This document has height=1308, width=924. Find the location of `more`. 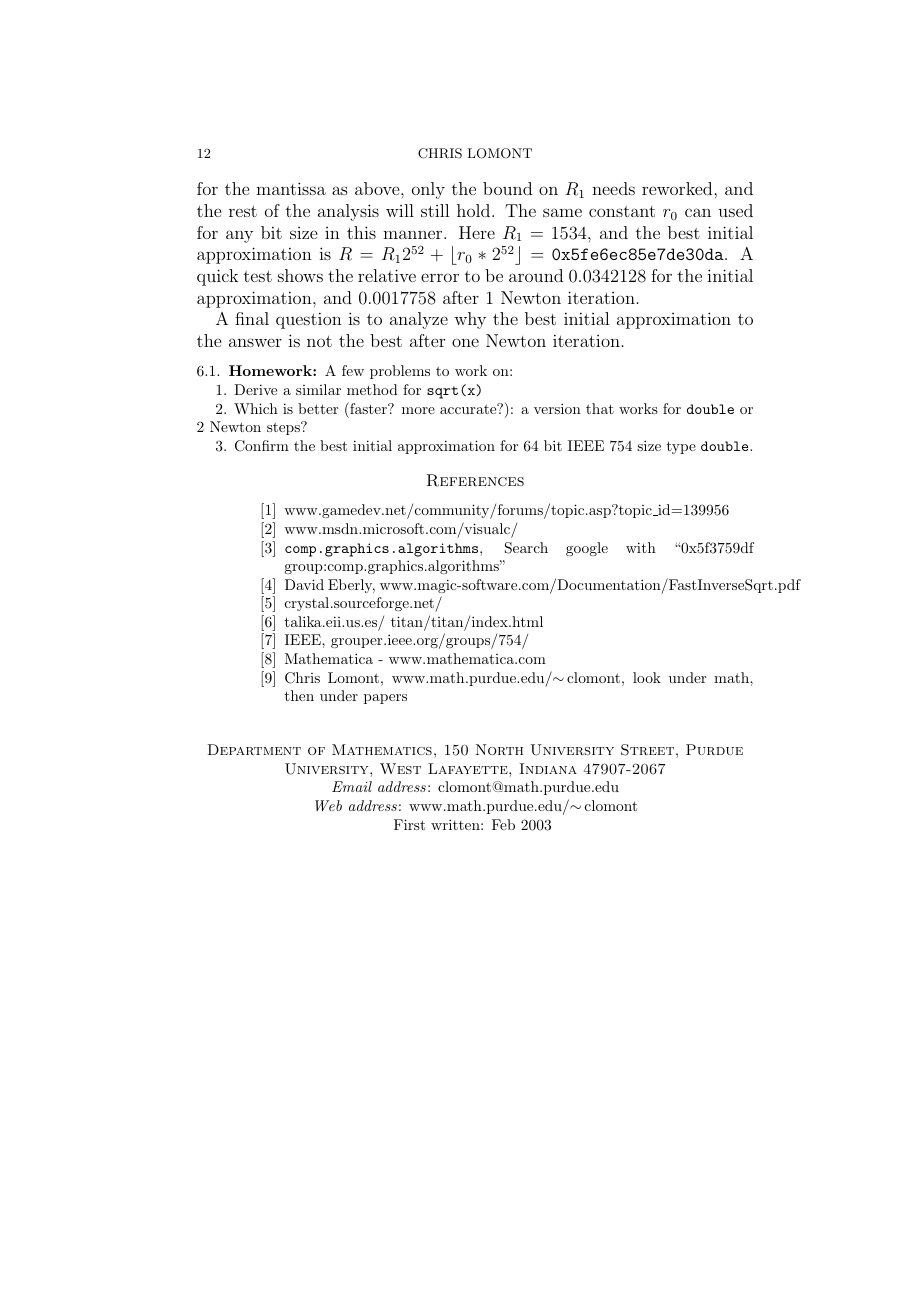

more is located at coordinates (418, 410).
